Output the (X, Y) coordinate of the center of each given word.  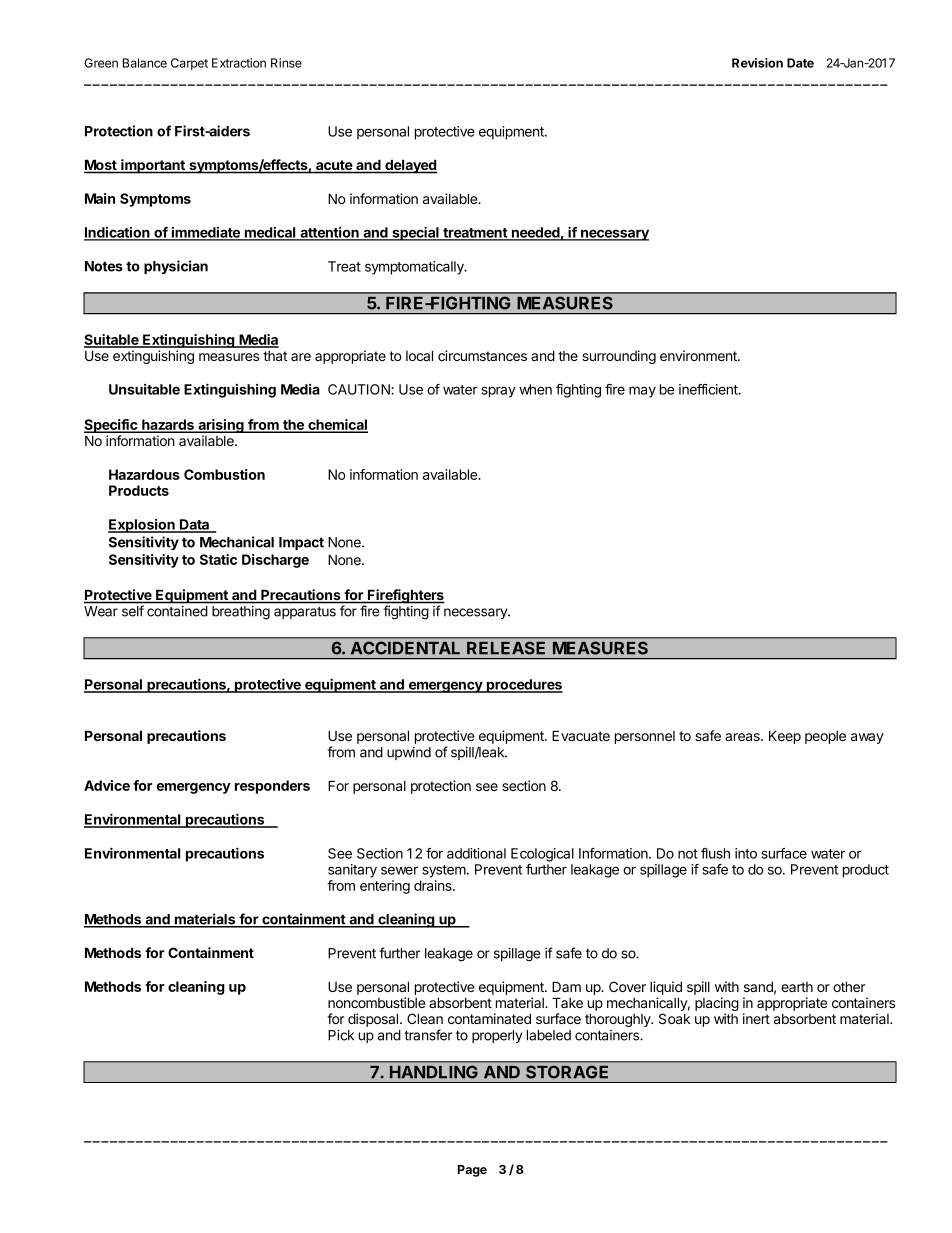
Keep (785, 737)
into (746, 853)
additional (476, 853)
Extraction (239, 63)
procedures (524, 686)
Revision (757, 63)
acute (334, 166)
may (642, 392)
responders (272, 787)
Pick (341, 1035)
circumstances (482, 355)
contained (177, 611)
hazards (168, 426)
